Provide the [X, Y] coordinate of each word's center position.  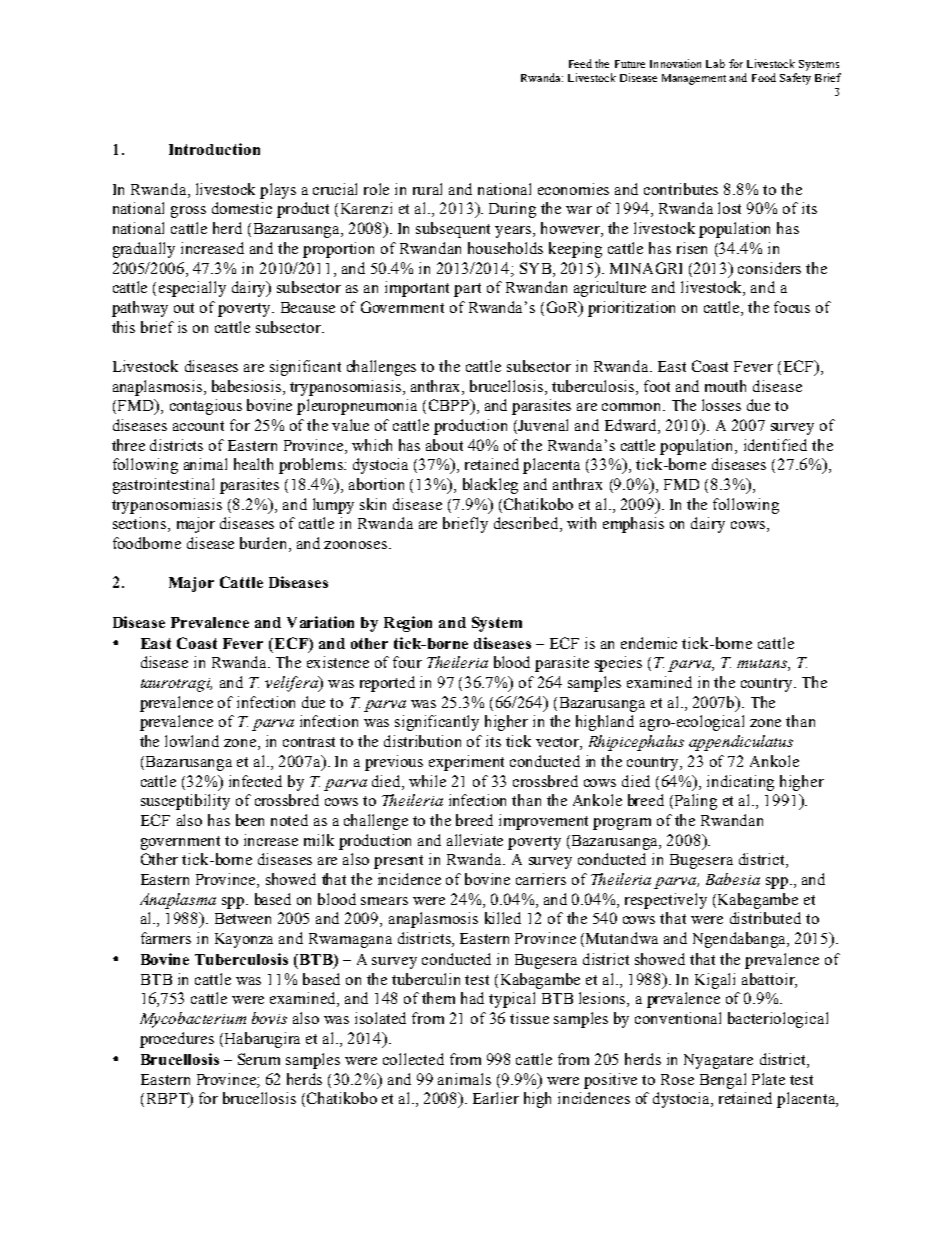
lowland [192, 741]
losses [721, 405]
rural [427, 189]
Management [694, 79]
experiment [466, 763]
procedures [177, 1040]
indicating [740, 783]
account [198, 426]
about [444, 445]
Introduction [214, 149]
